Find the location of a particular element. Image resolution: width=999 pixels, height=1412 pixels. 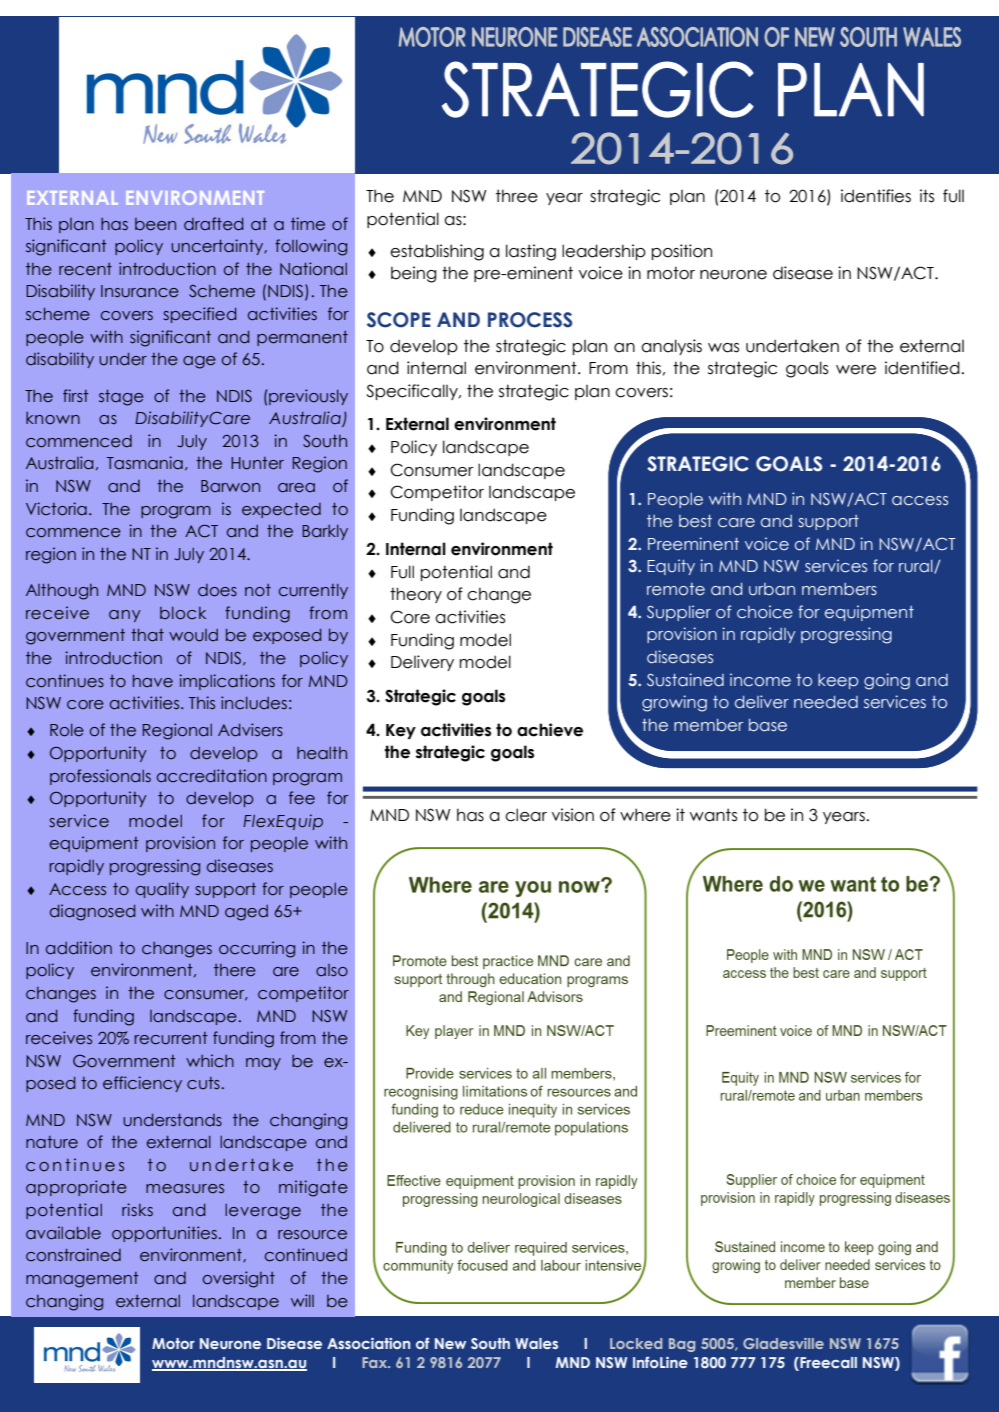

Bag is located at coordinates (682, 1345).
